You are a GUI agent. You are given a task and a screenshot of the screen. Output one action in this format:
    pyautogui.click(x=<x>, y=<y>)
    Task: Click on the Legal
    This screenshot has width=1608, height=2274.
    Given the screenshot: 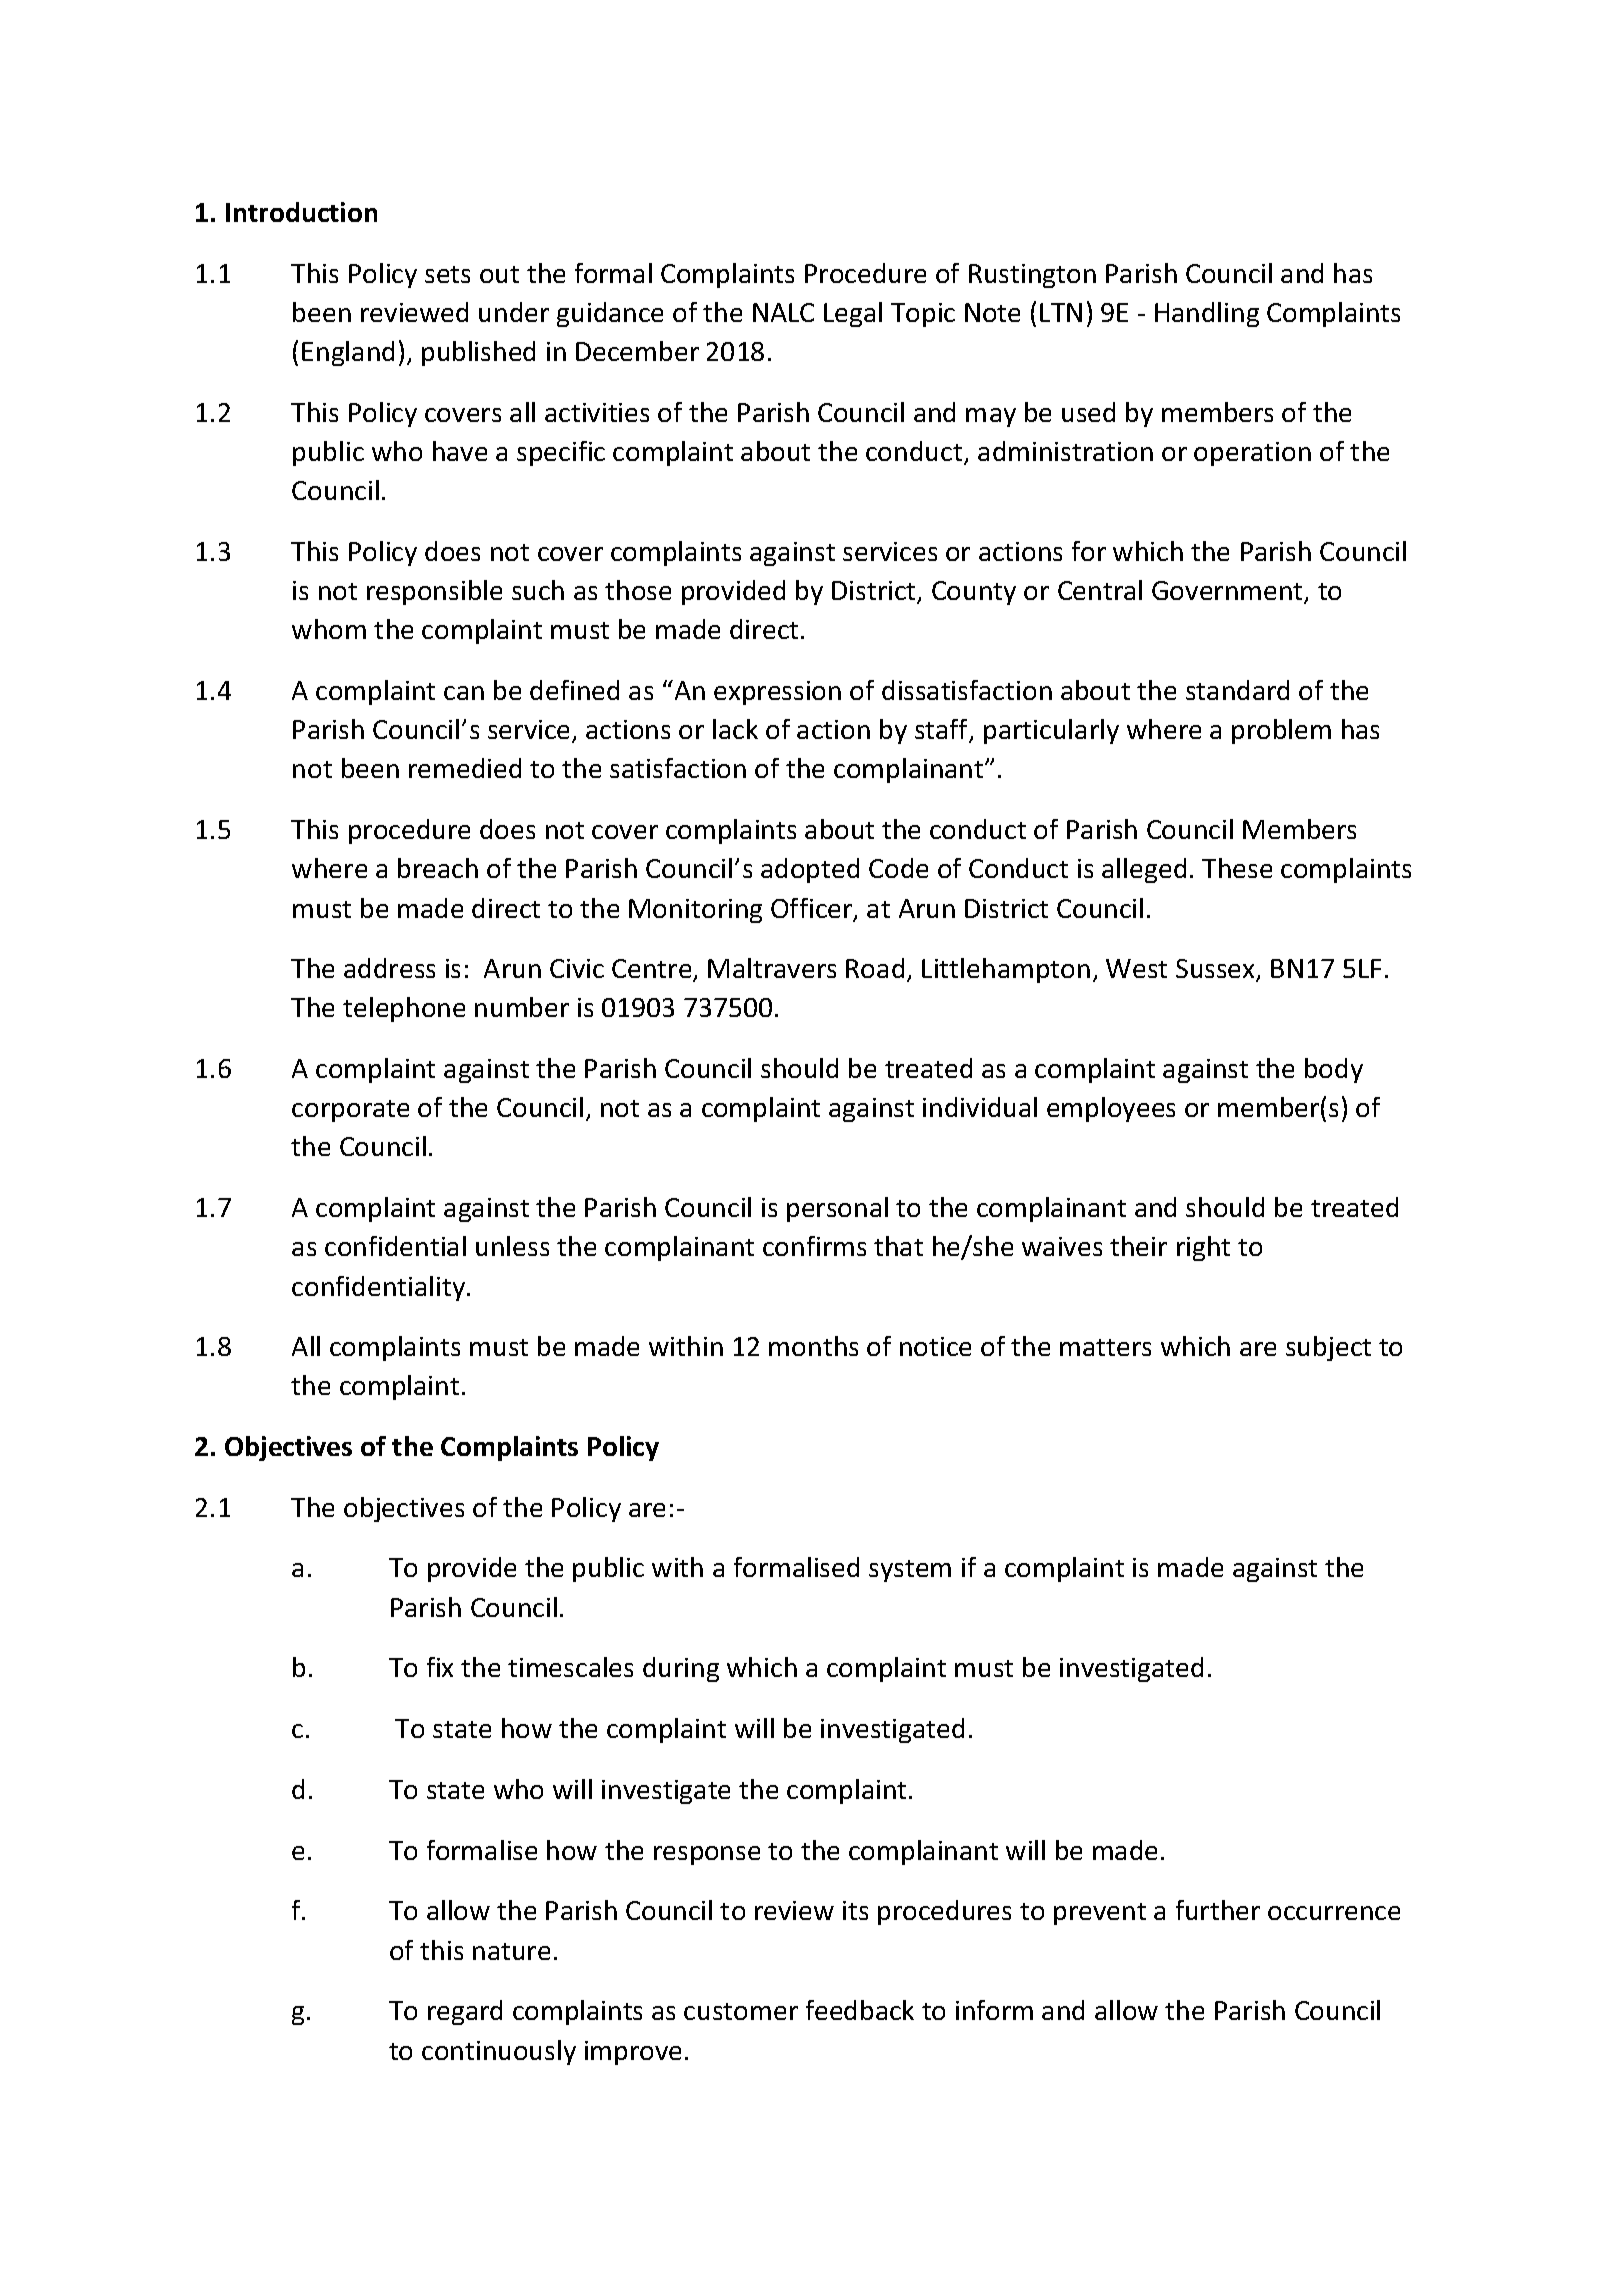 What is the action you would take?
    pyautogui.click(x=853, y=314)
